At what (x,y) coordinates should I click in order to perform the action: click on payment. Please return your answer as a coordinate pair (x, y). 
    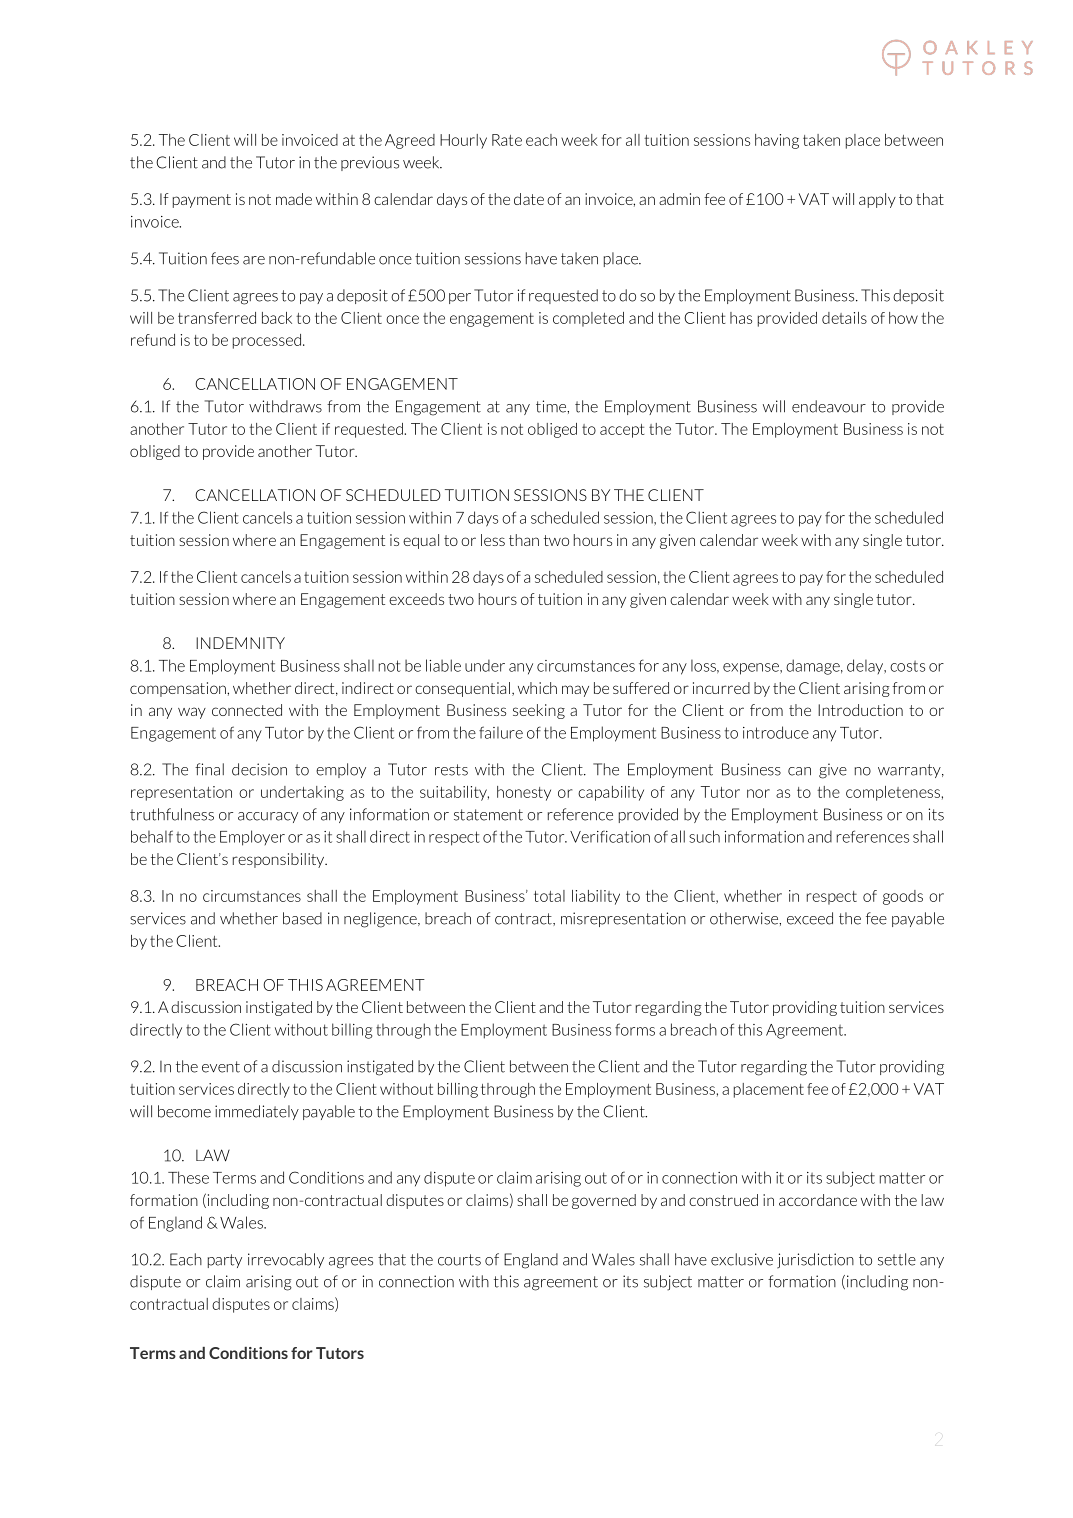
    Looking at the image, I should click on (202, 201).
